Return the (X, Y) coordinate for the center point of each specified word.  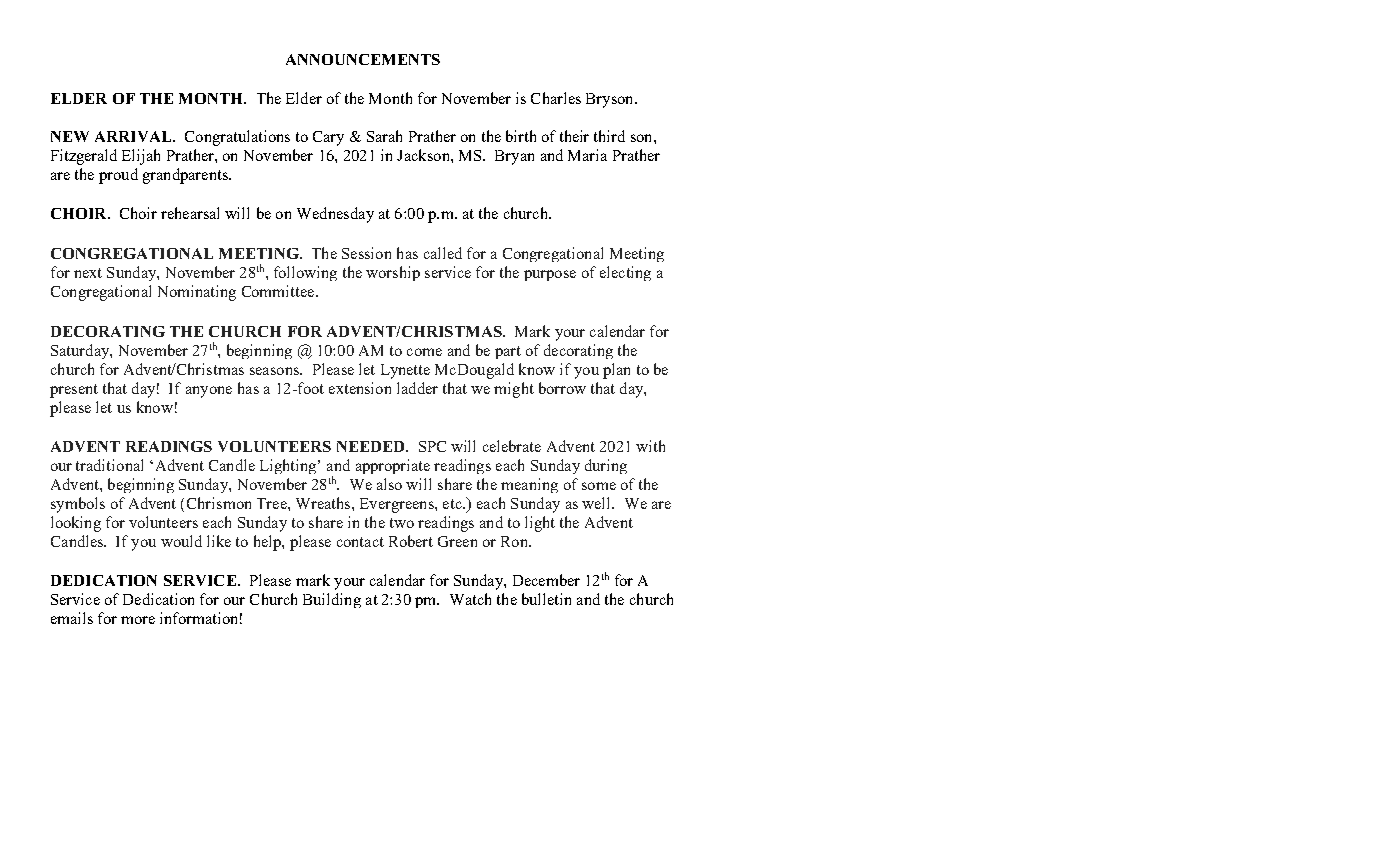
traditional (109, 465)
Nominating (197, 293)
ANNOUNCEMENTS (363, 59)
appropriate (393, 466)
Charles (556, 98)
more (138, 620)
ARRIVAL (134, 136)
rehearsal (190, 213)
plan (616, 371)
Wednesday (335, 215)
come (424, 352)
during (606, 466)
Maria (587, 155)
